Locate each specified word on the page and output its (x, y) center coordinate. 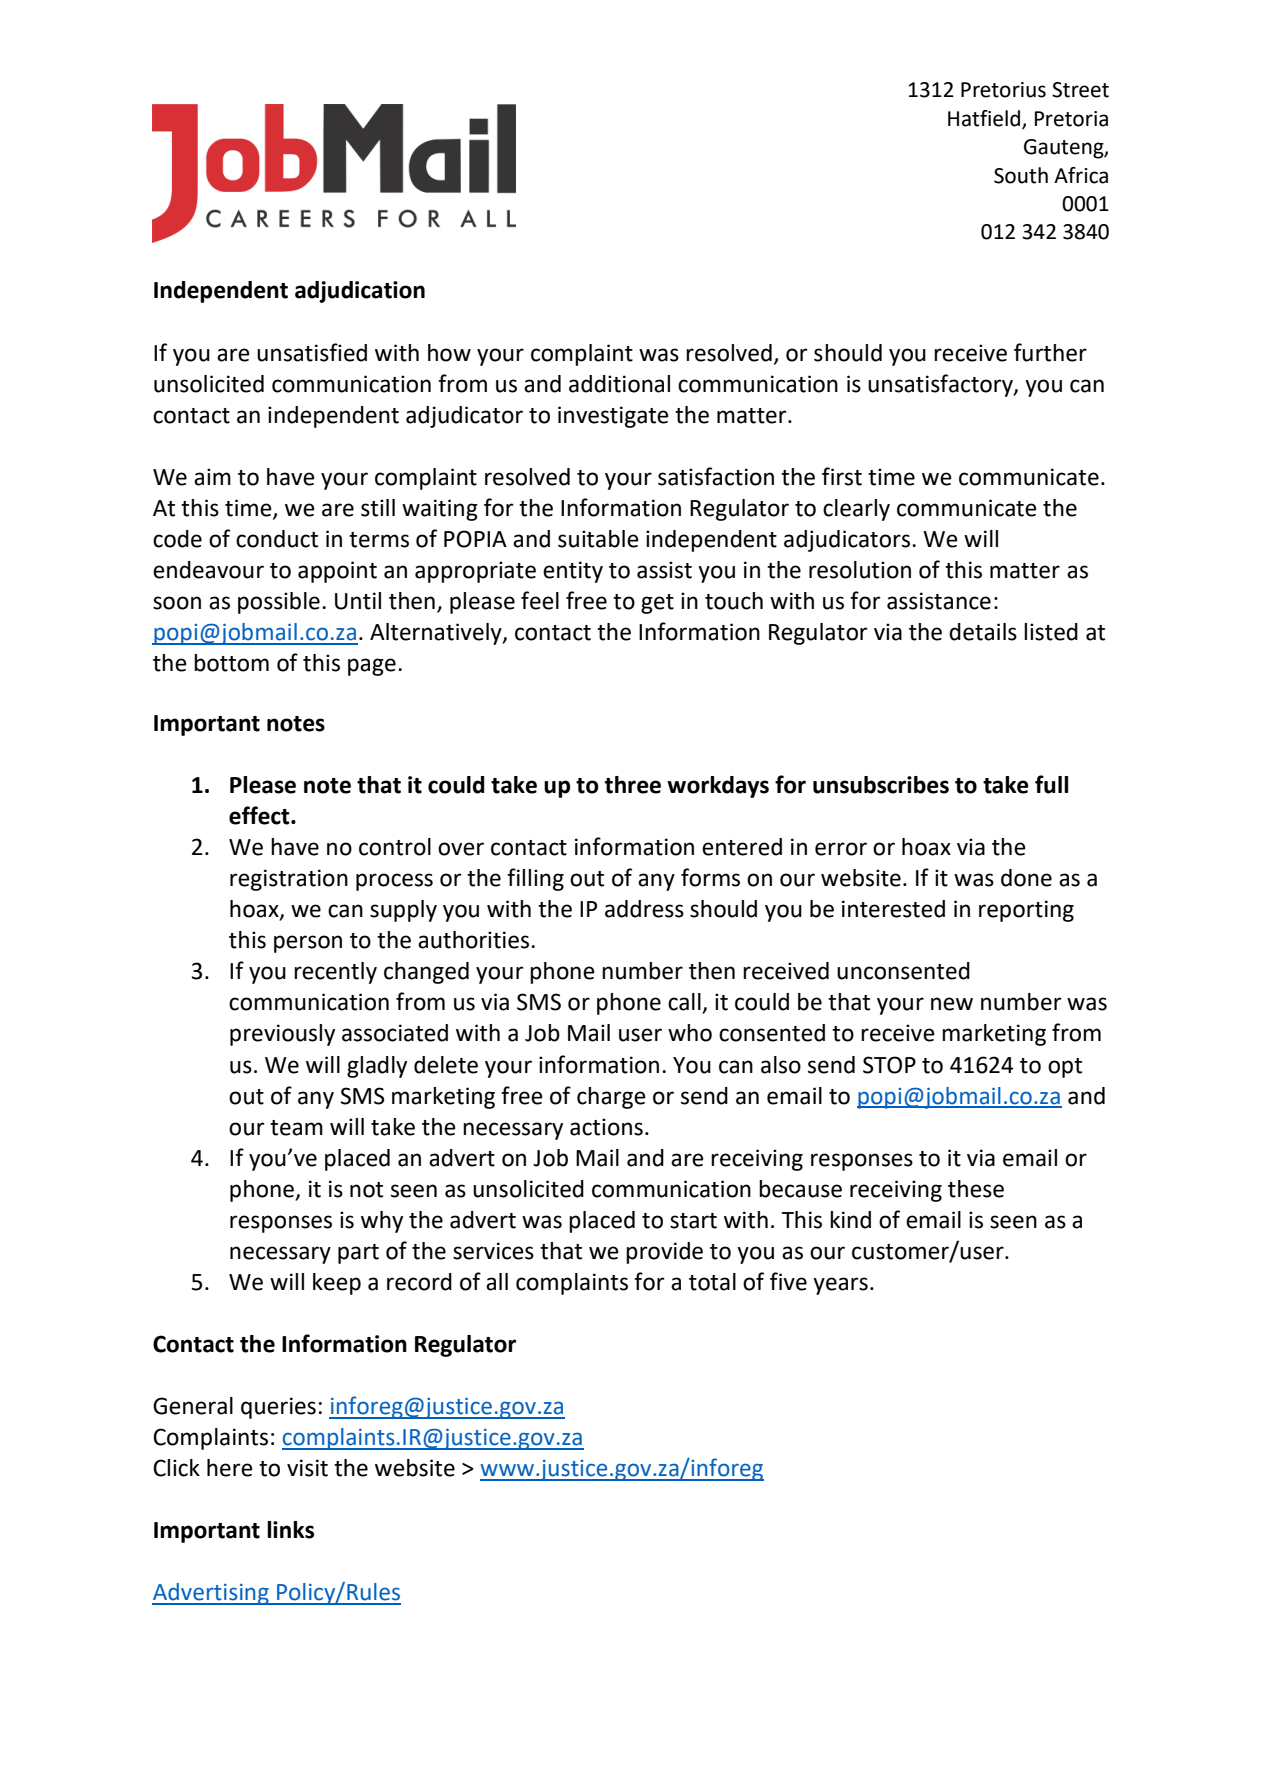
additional (619, 384)
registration (289, 880)
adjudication (360, 292)
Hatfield (985, 119)
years (840, 1286)
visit (307, 1468)
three (633, 785)
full (1051, 784)
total (712, 1282)
